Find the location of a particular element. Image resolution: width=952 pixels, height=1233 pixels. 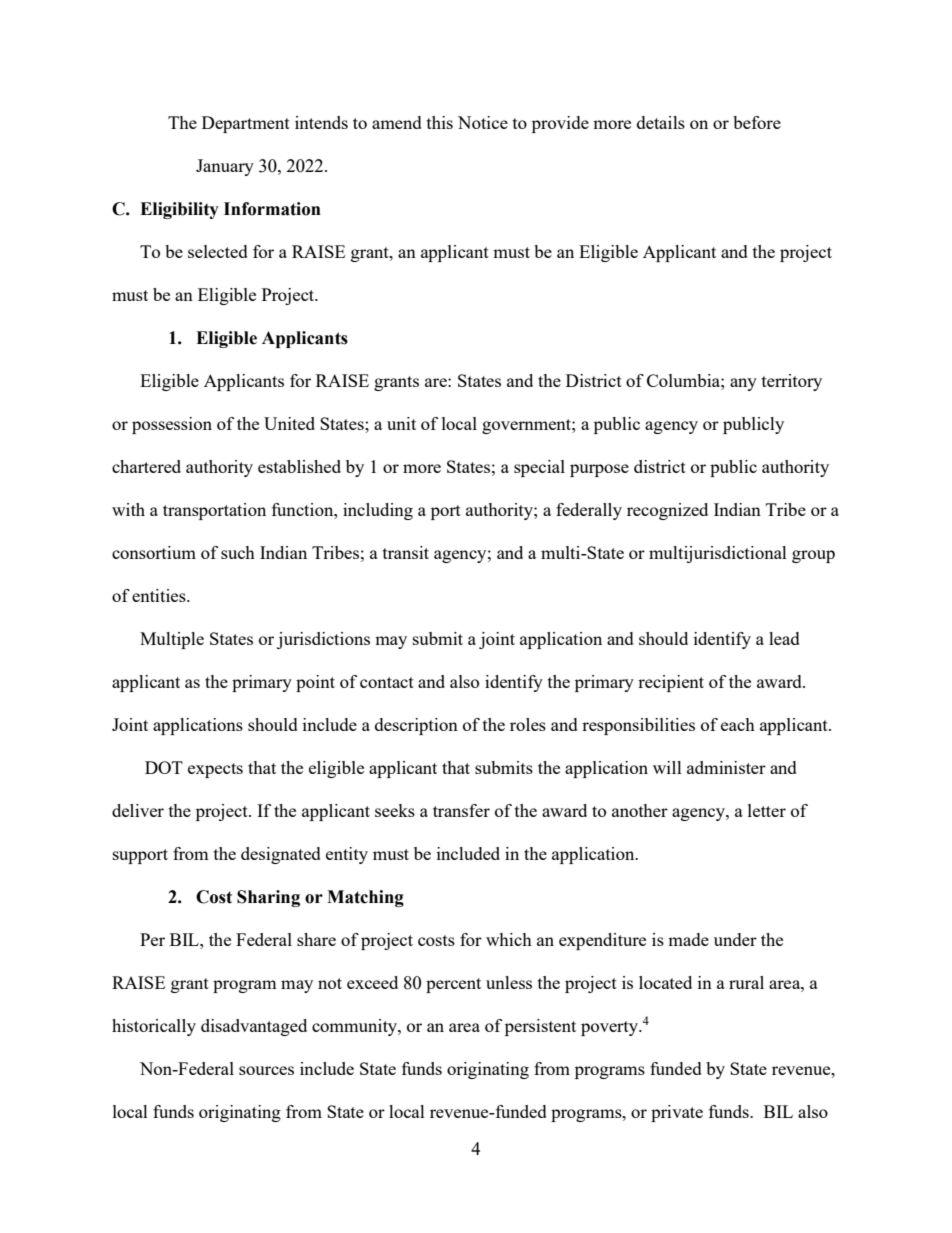

before is located at coordinates (757, 122).
